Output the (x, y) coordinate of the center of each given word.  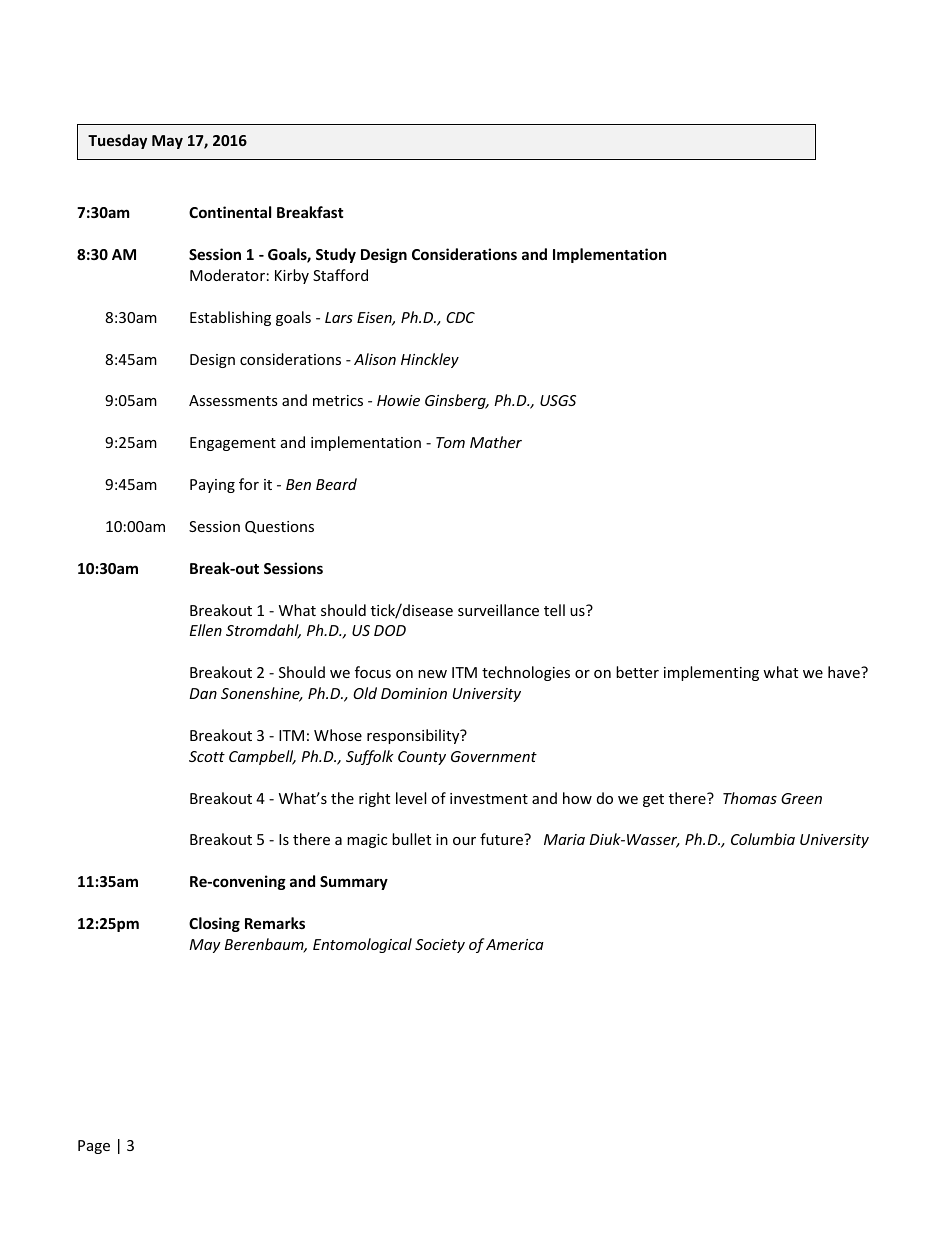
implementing (711, 673)
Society (440, 946)
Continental (230, 212)
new (432, 674)
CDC (460, 317)
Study (336, 255)
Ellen (206, 630)
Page (94, 1147)
